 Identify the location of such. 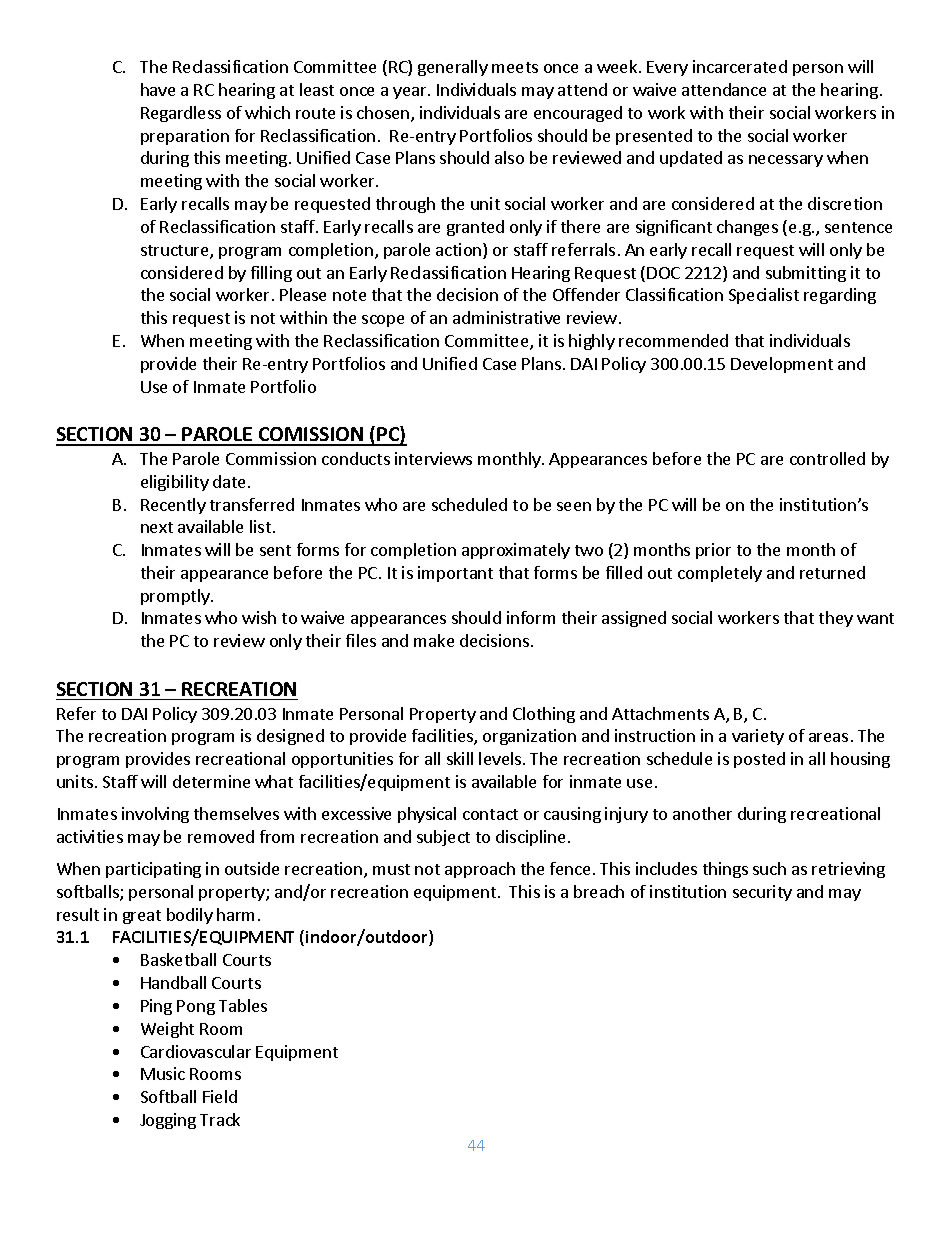
(769, 868).
